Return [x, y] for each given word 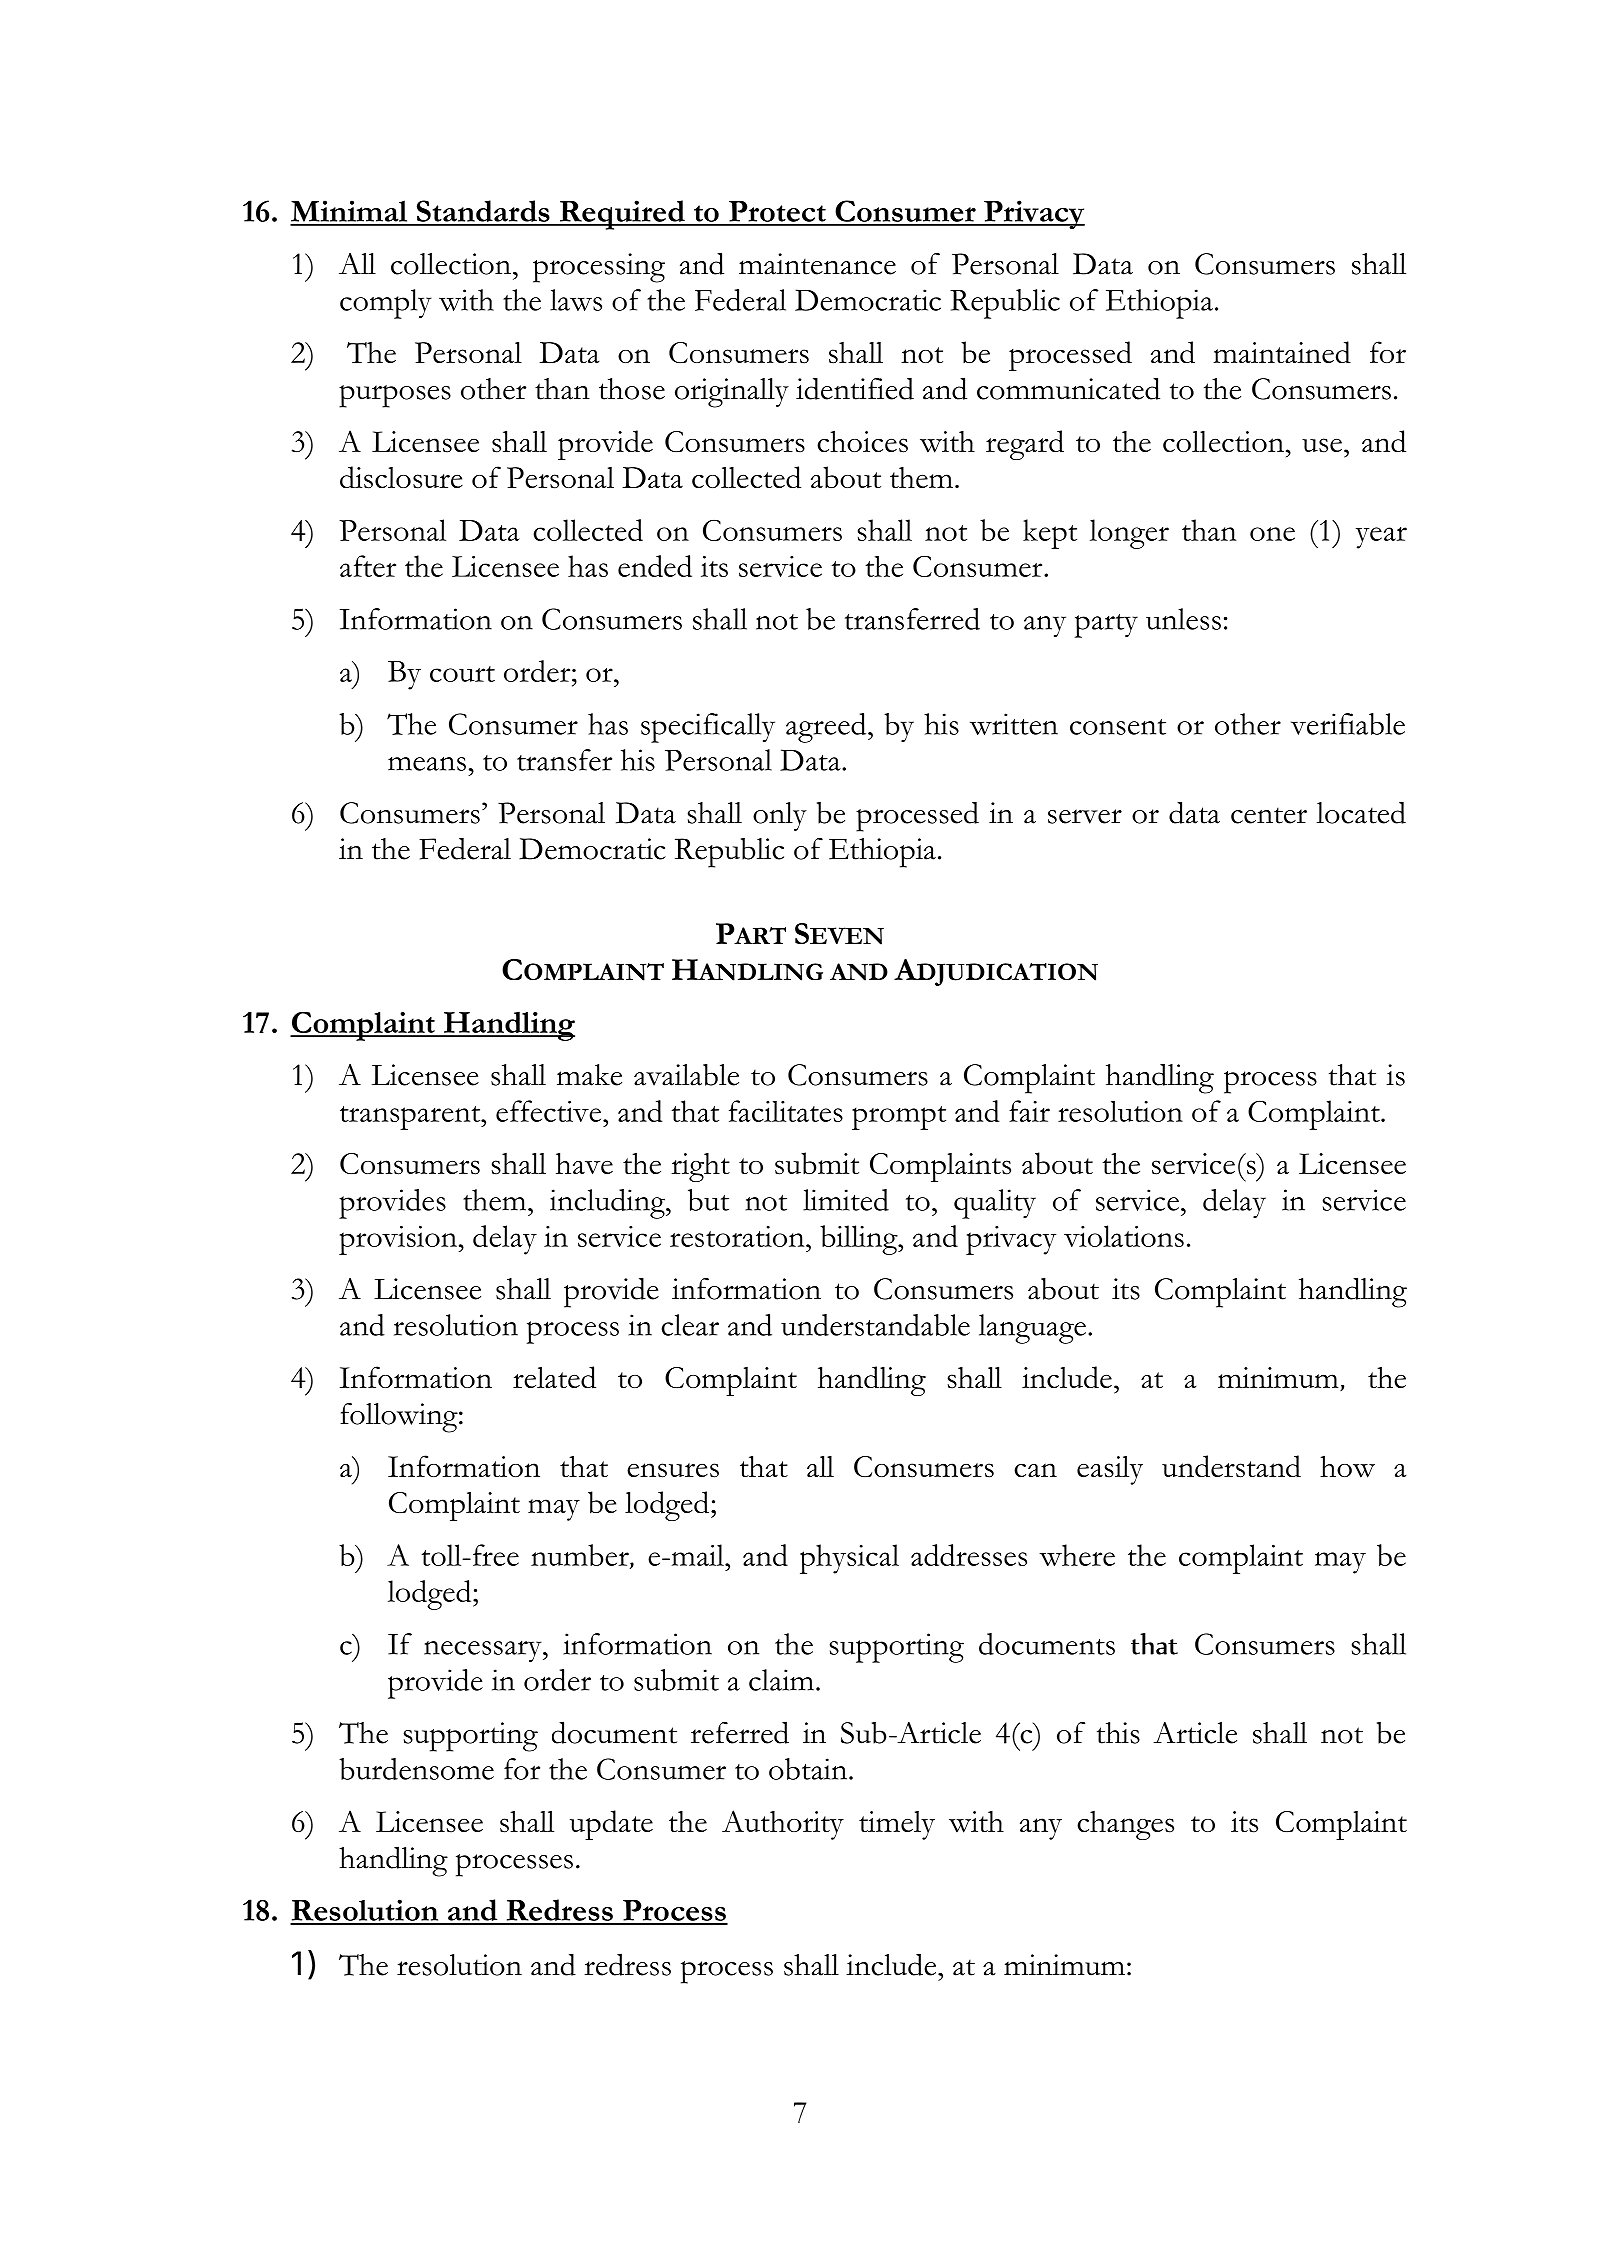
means [427, 764]
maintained [1282, 352]
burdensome [416, 1769]
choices [862, 441]
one [1272, 534]
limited [846, 1200]
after [368, 566]
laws [576, 300]
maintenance [817, 264]
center [1269, 815]
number [581, 1556]
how [1347, 1466]
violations [1124, 1236]
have [584, 1163]
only [780, 816]
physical [849, 1559]
